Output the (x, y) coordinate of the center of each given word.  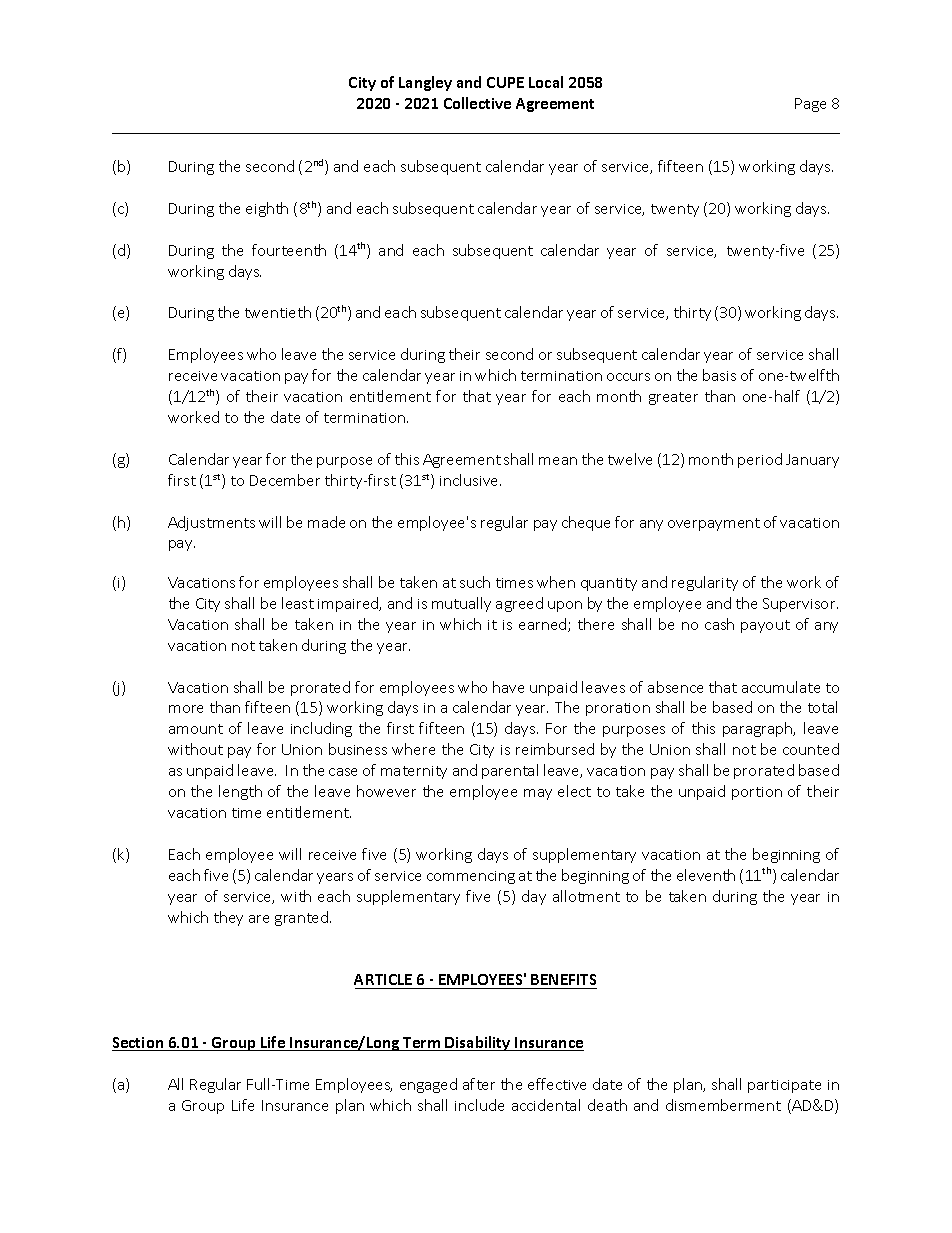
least (298, 603)
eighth (267, 209)
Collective (477, 103)
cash (719, 624)
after (479, 1084)
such (475, 582)
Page (810, 105)
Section (139, 1044)
